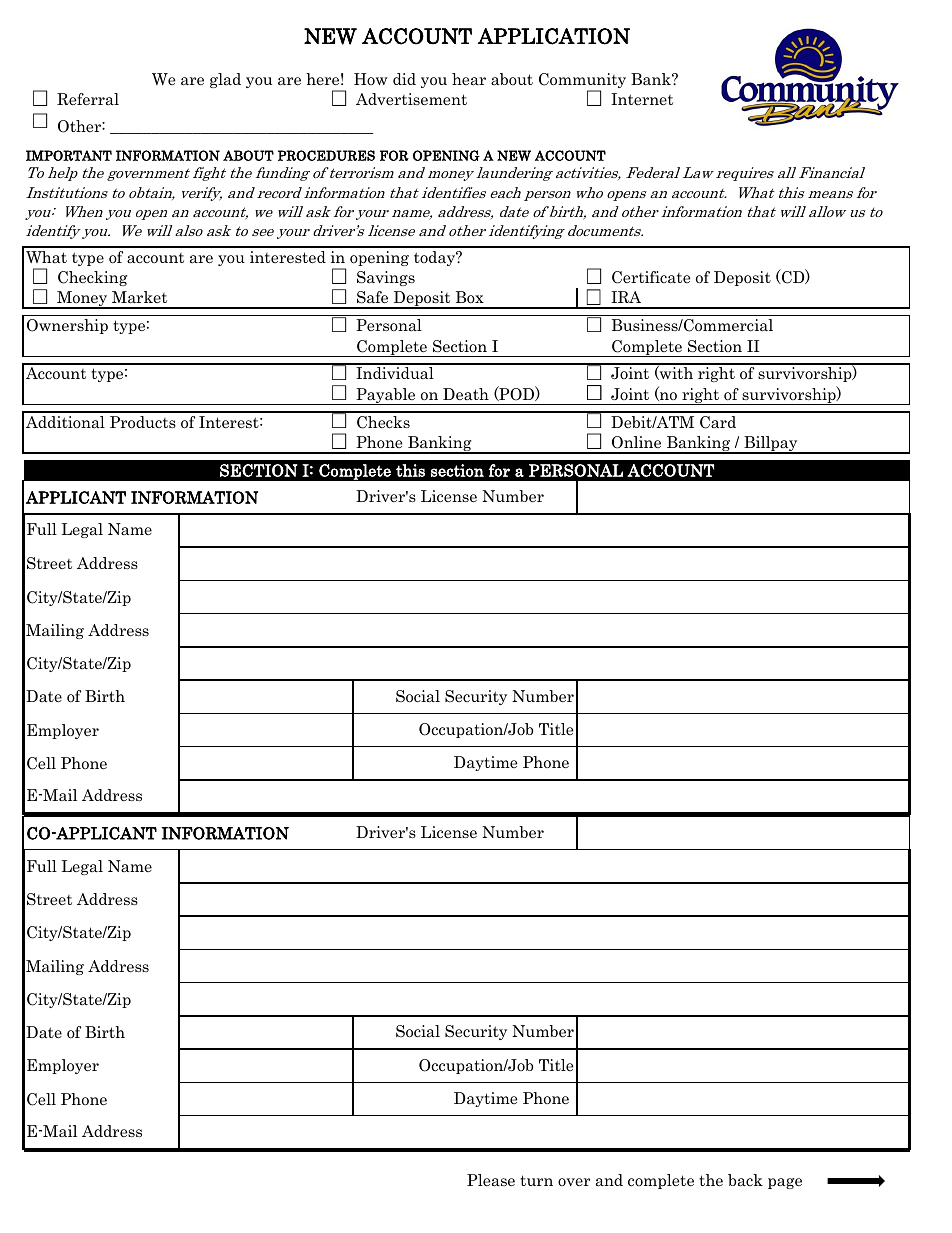  I want to click on Products, so click(143, 422).
